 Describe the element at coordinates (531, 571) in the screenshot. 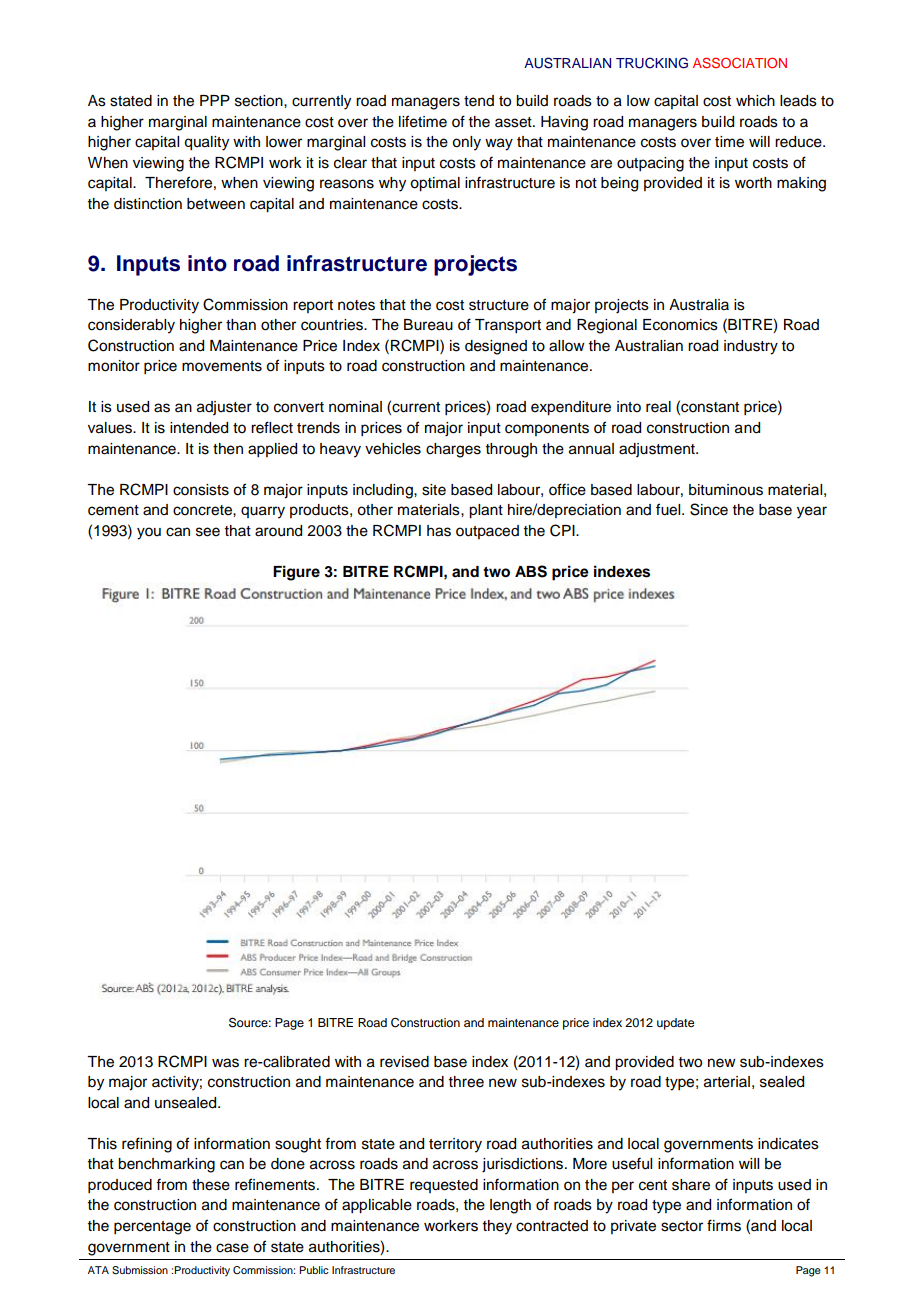

I see `ABS` at that location.
